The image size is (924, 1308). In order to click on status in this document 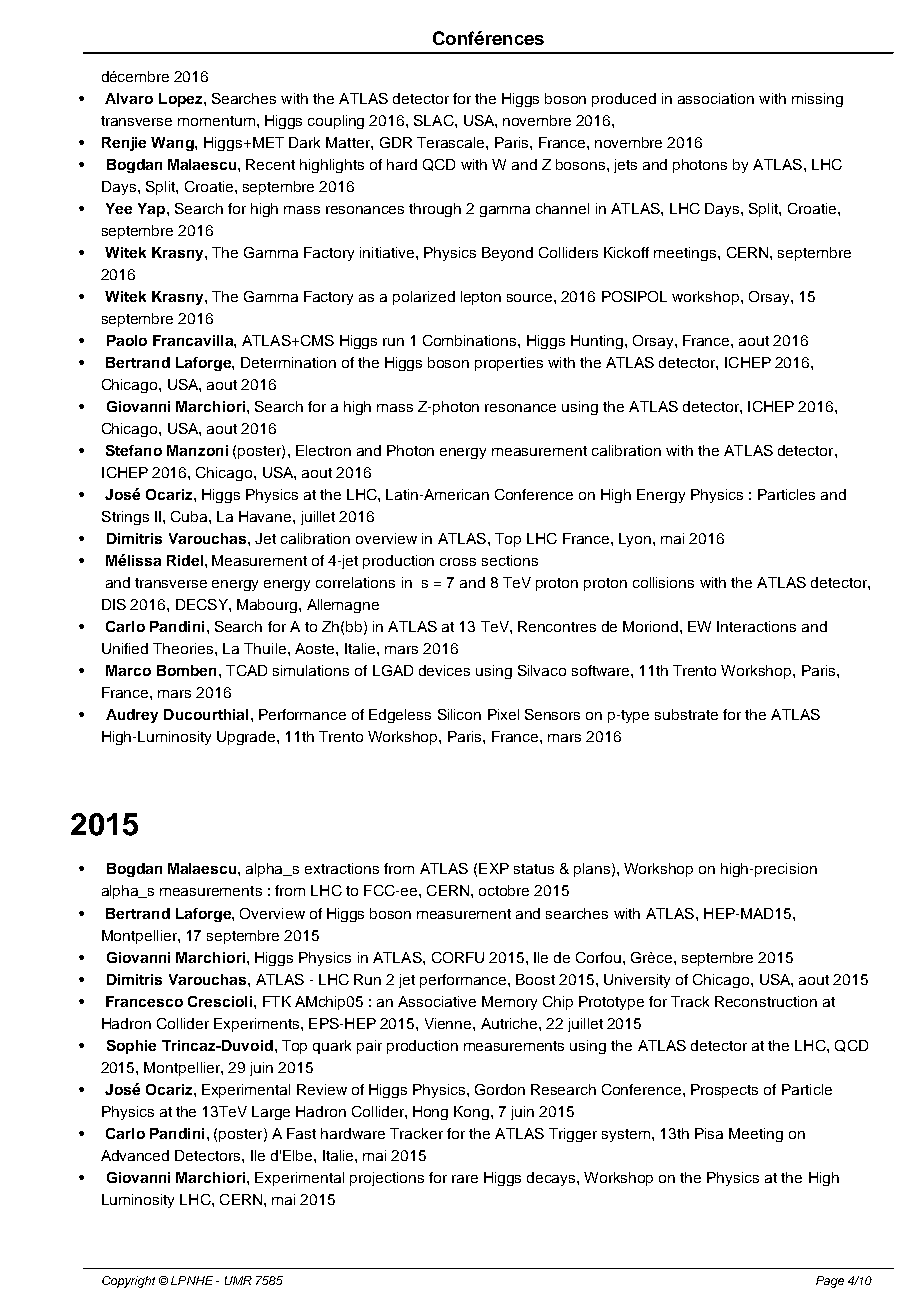, I will do `click(534, 869)`.
